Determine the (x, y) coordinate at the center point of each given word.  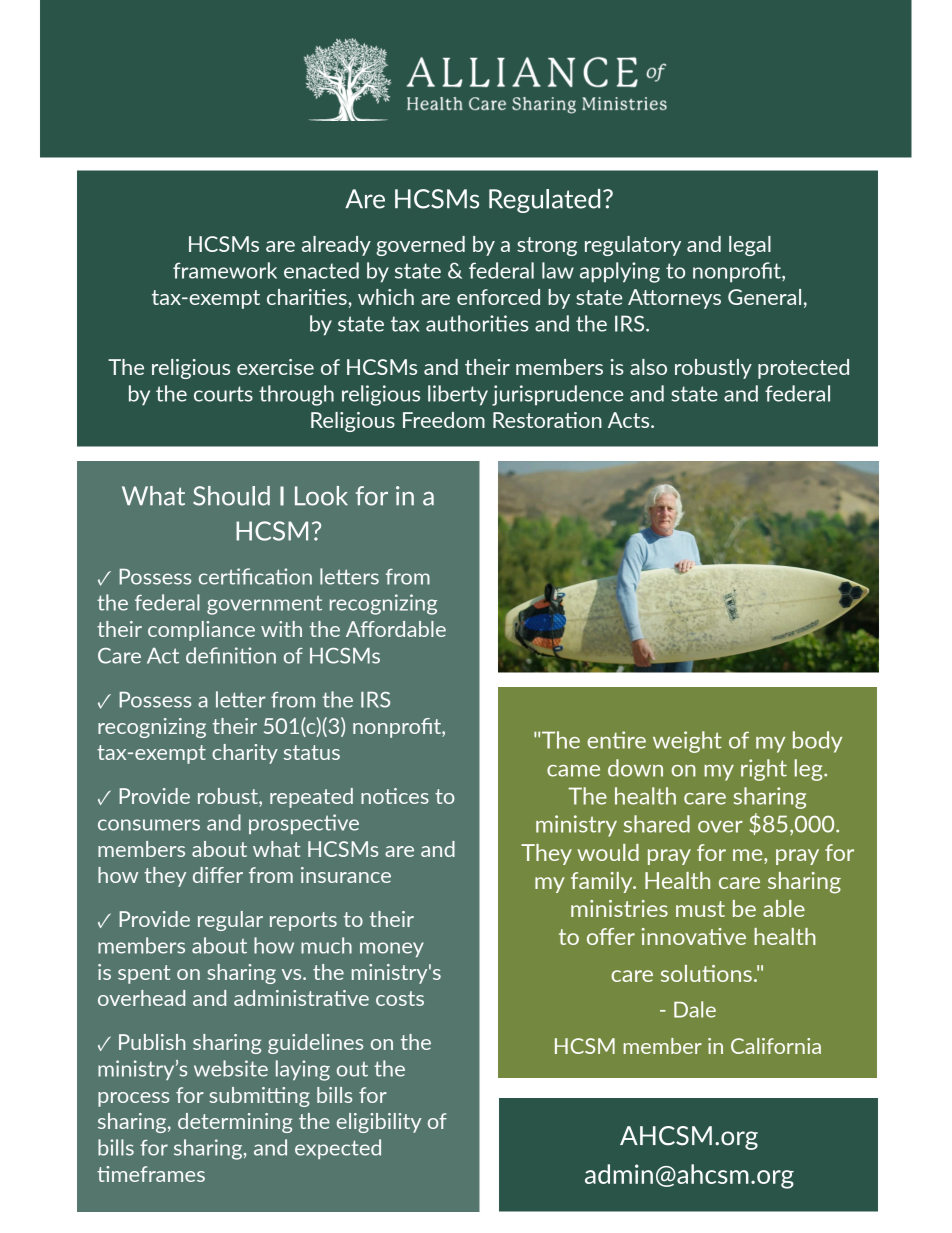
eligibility (379, 1123)
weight (687, 742)
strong (547, 246)
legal (750, 246)
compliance (201, 631)
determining (235, 1123)
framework (225, 270)
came (573, 771)
